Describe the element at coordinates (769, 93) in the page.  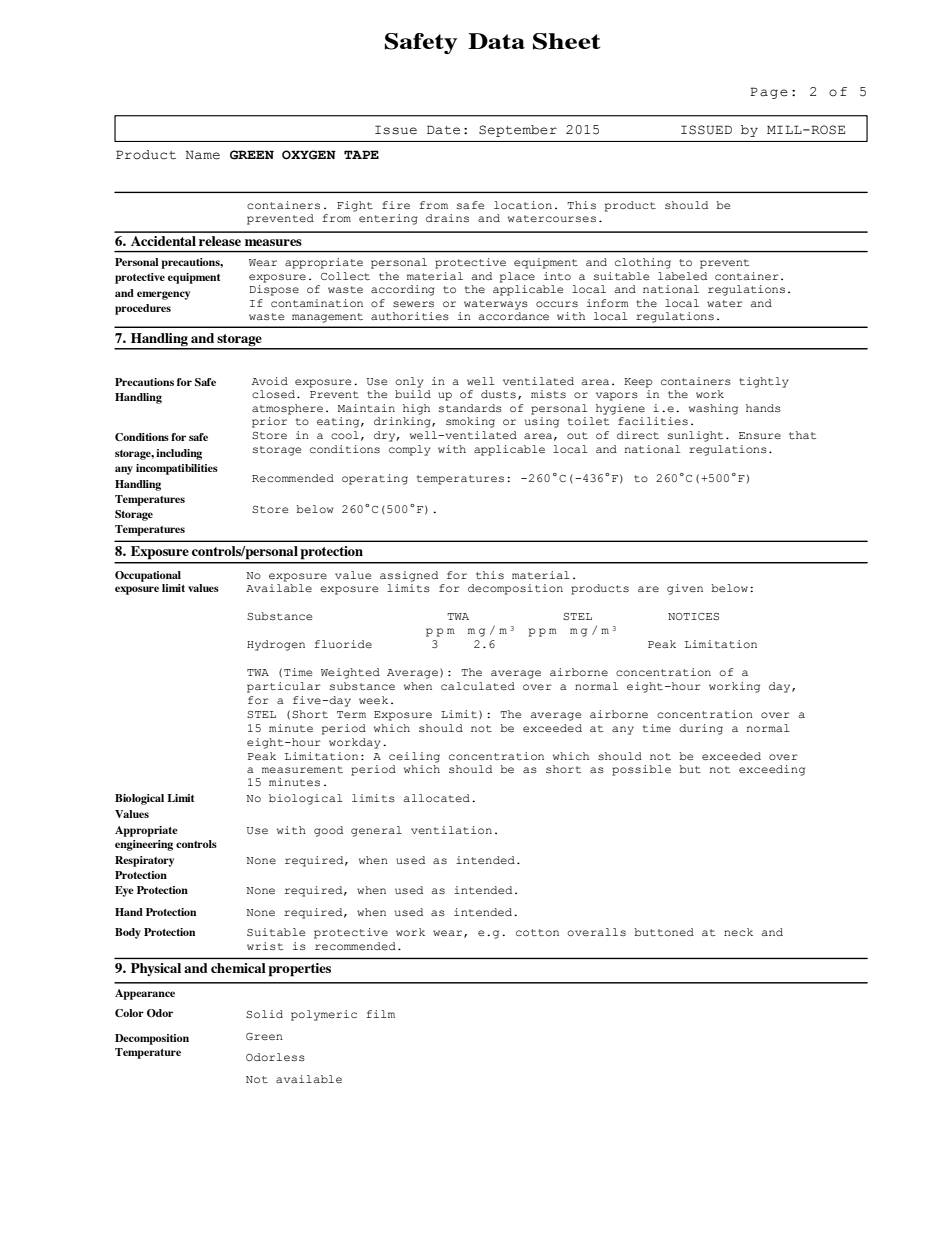
I see `Page` at that location.
